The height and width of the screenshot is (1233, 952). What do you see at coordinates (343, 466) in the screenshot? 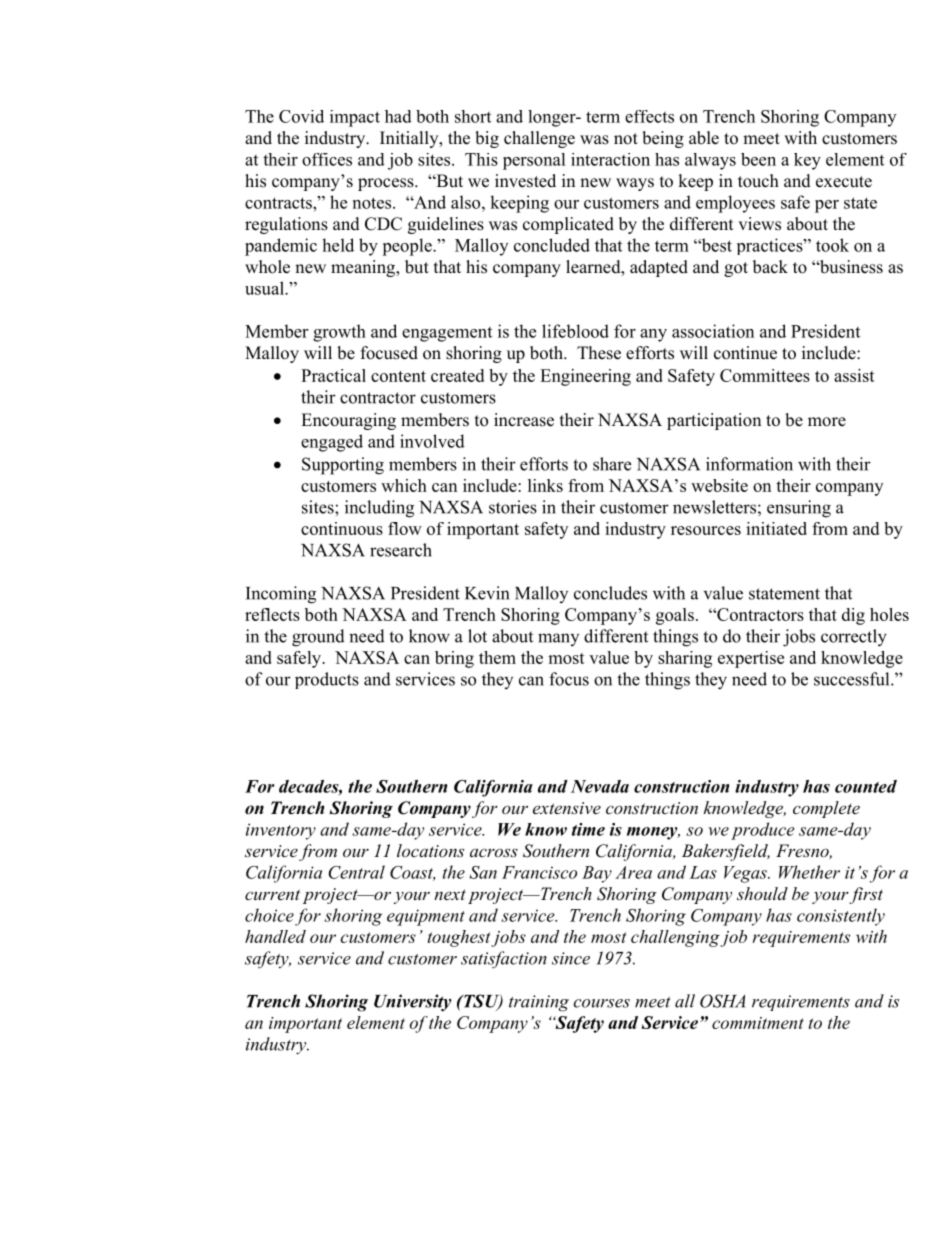
I see `Supporting` at bounding box center [343, 466].
